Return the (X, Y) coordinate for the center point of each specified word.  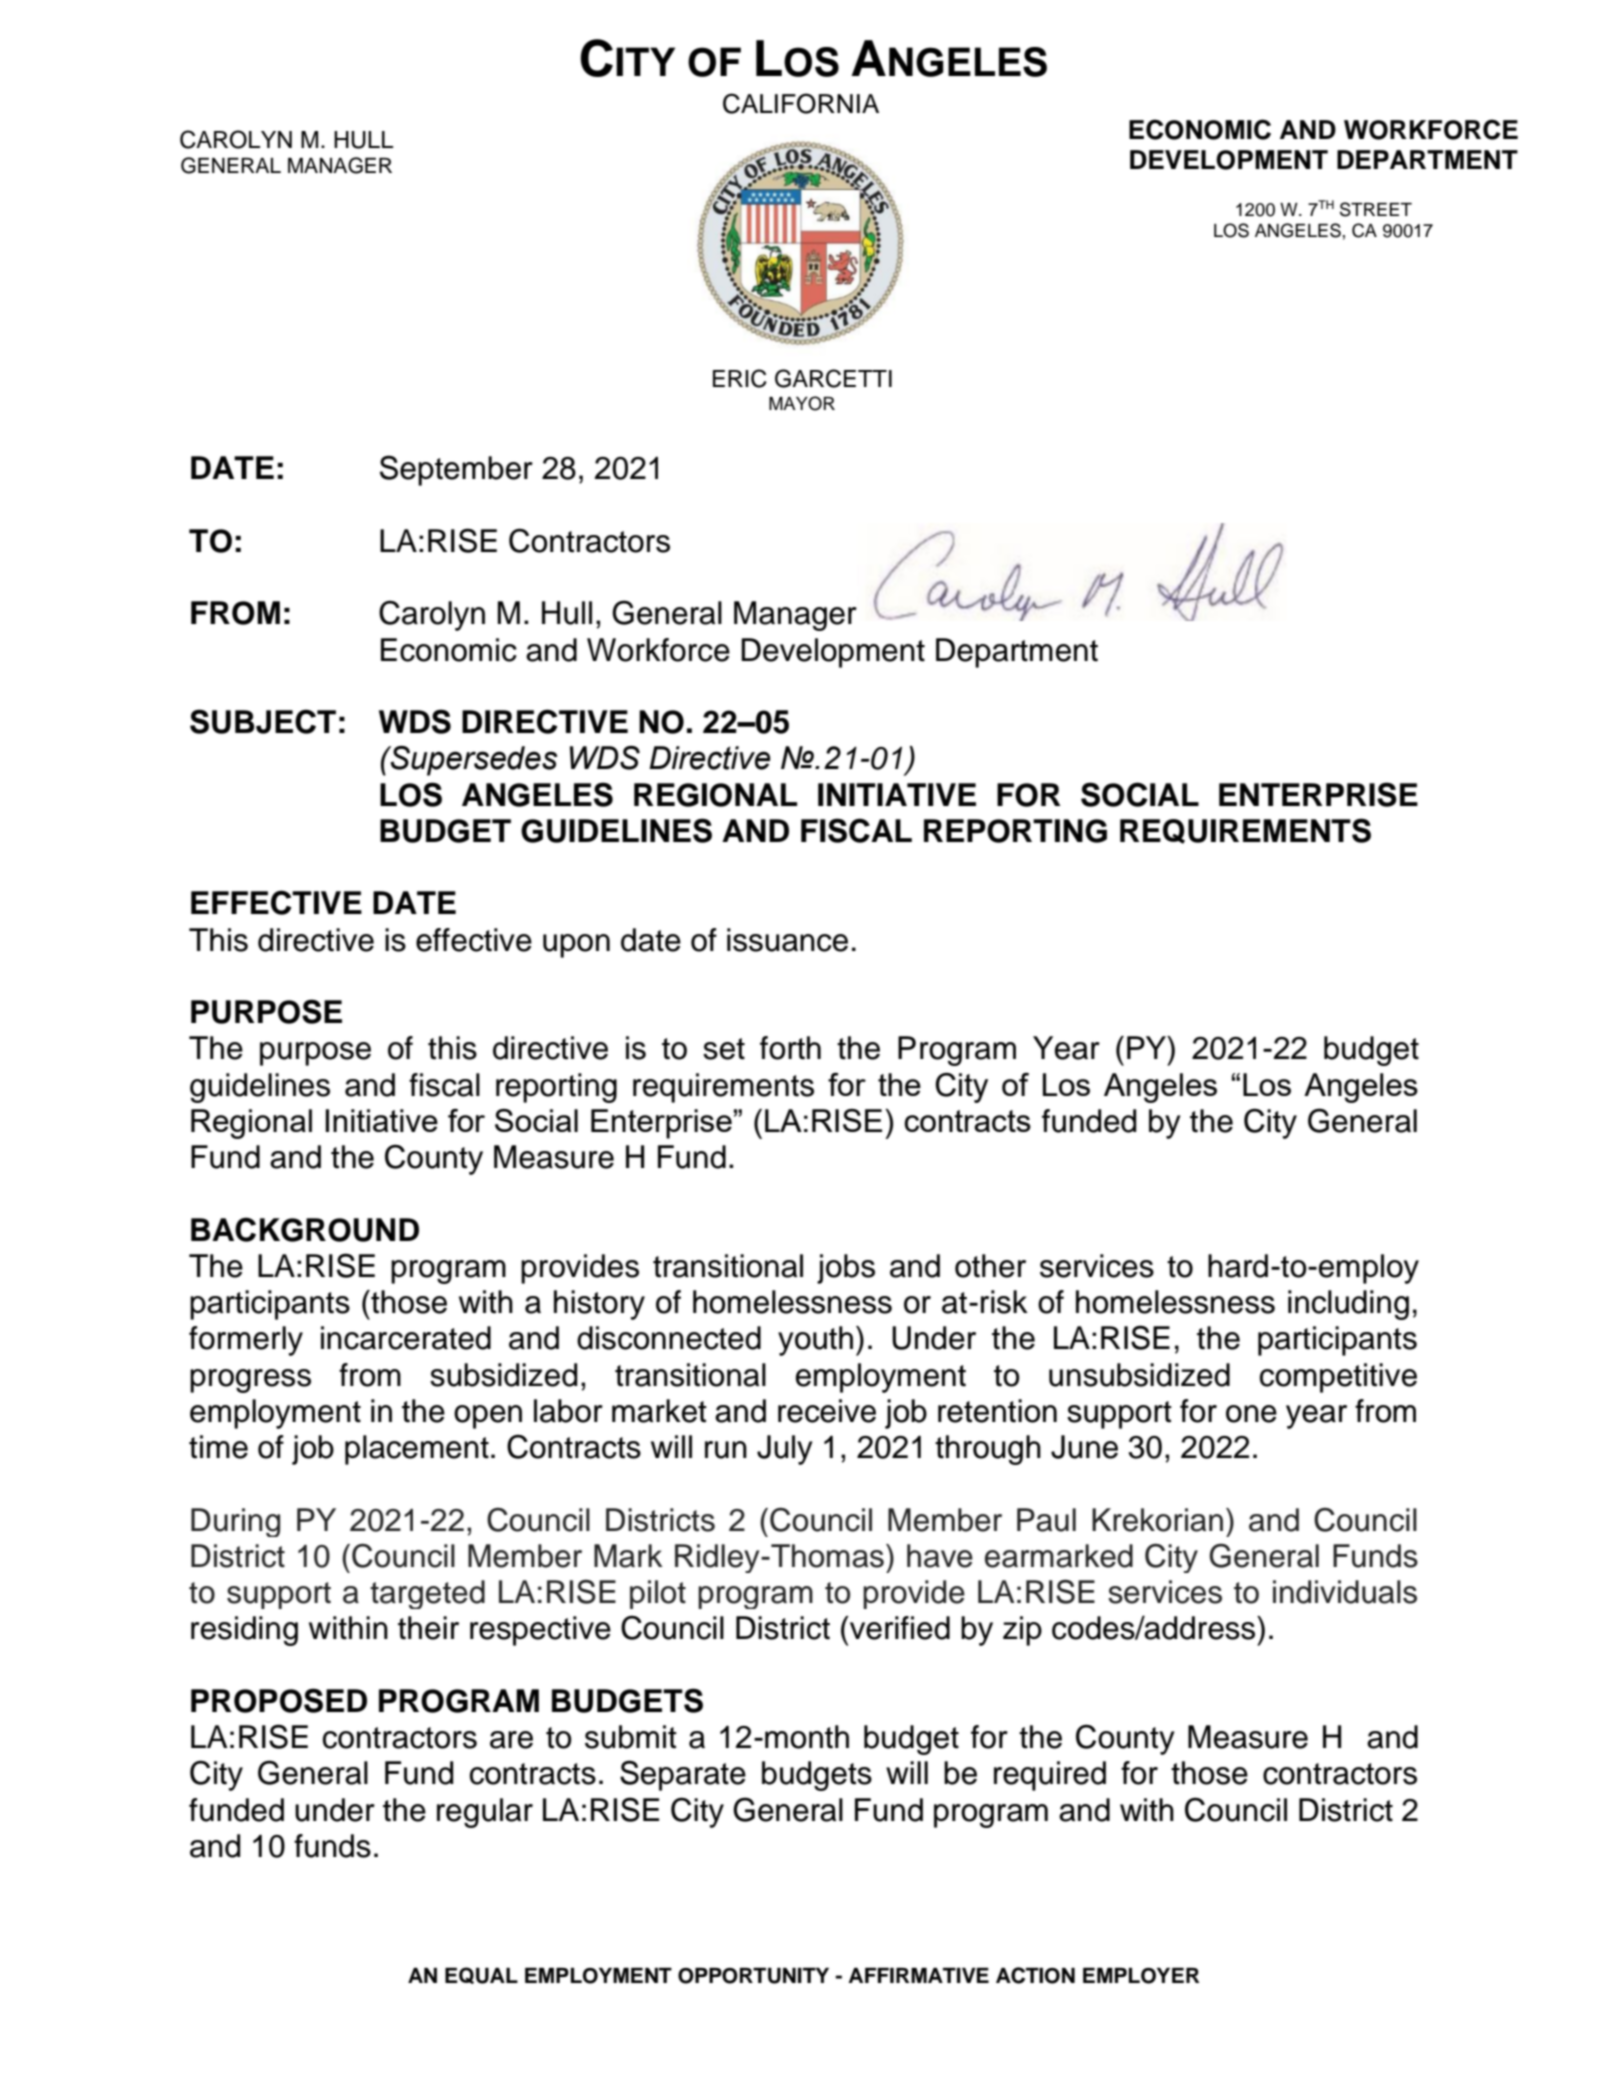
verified (899, 1628)
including (1348, 1305)
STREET (1376, 209)
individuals (1345, 1592)
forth (790, 1048)
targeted (427, 1594)
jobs (846, 1269)
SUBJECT (263, 721)
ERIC (740, 378)
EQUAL (481, 1975)
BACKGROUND (305, 1229)
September (456, 470)
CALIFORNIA (801, 103)
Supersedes (473, 761)
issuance (787, 940)
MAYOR (802, 403)
